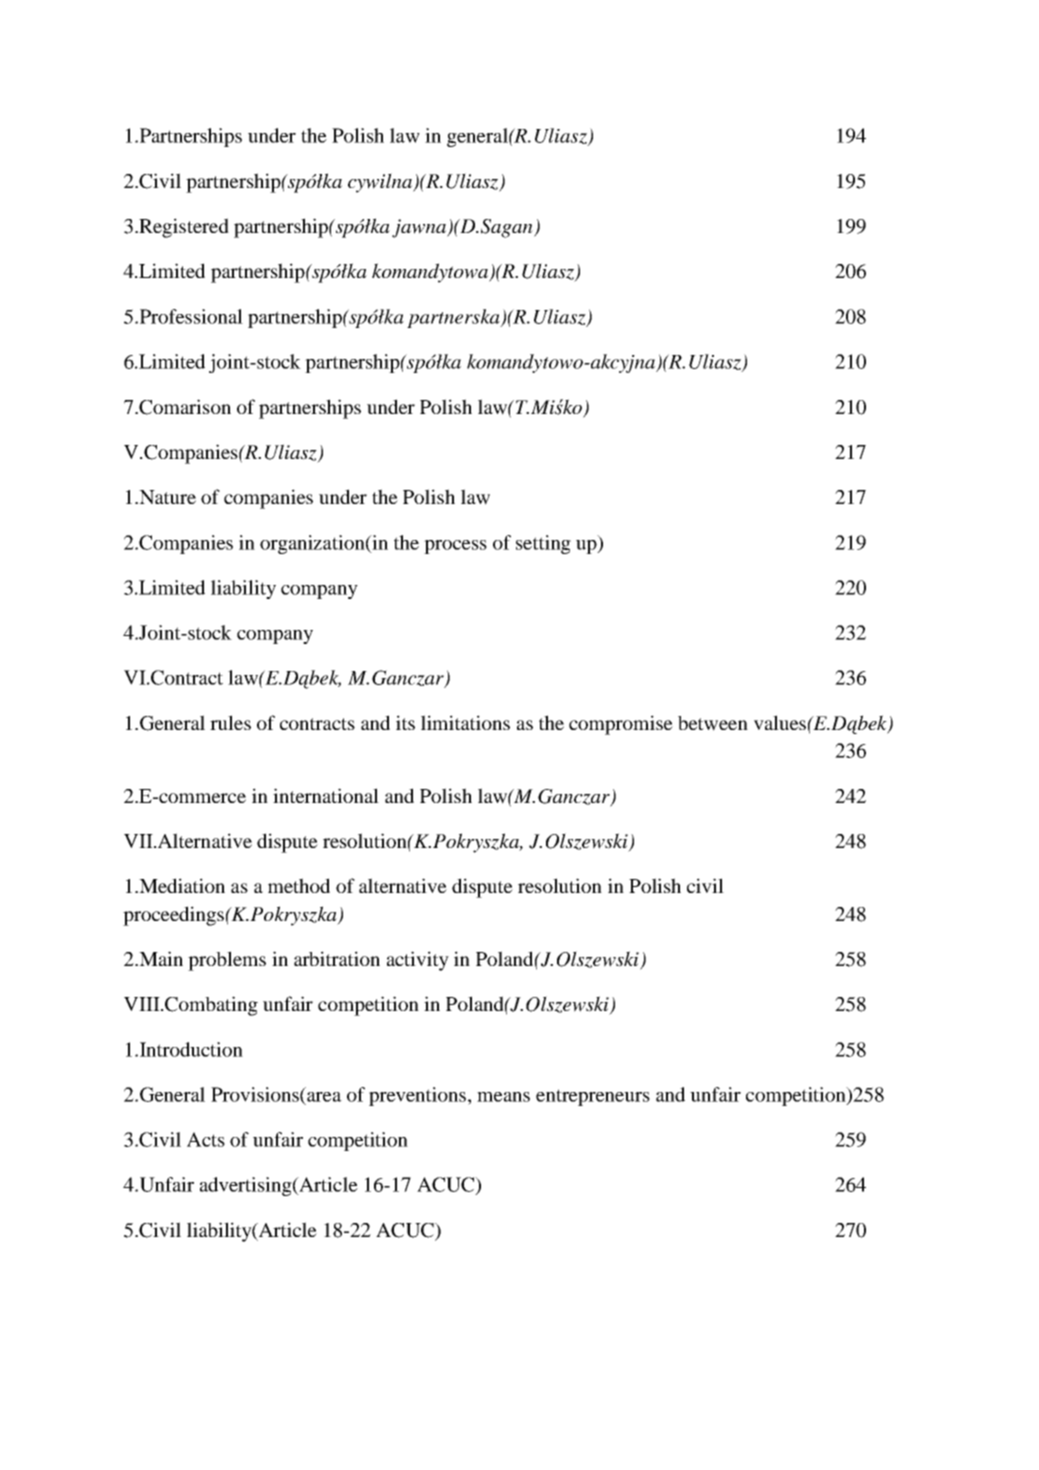 This image has height=1470, width=1039. Describe the element at coordinates (326, 795) in the image. I see `international` at that location.
